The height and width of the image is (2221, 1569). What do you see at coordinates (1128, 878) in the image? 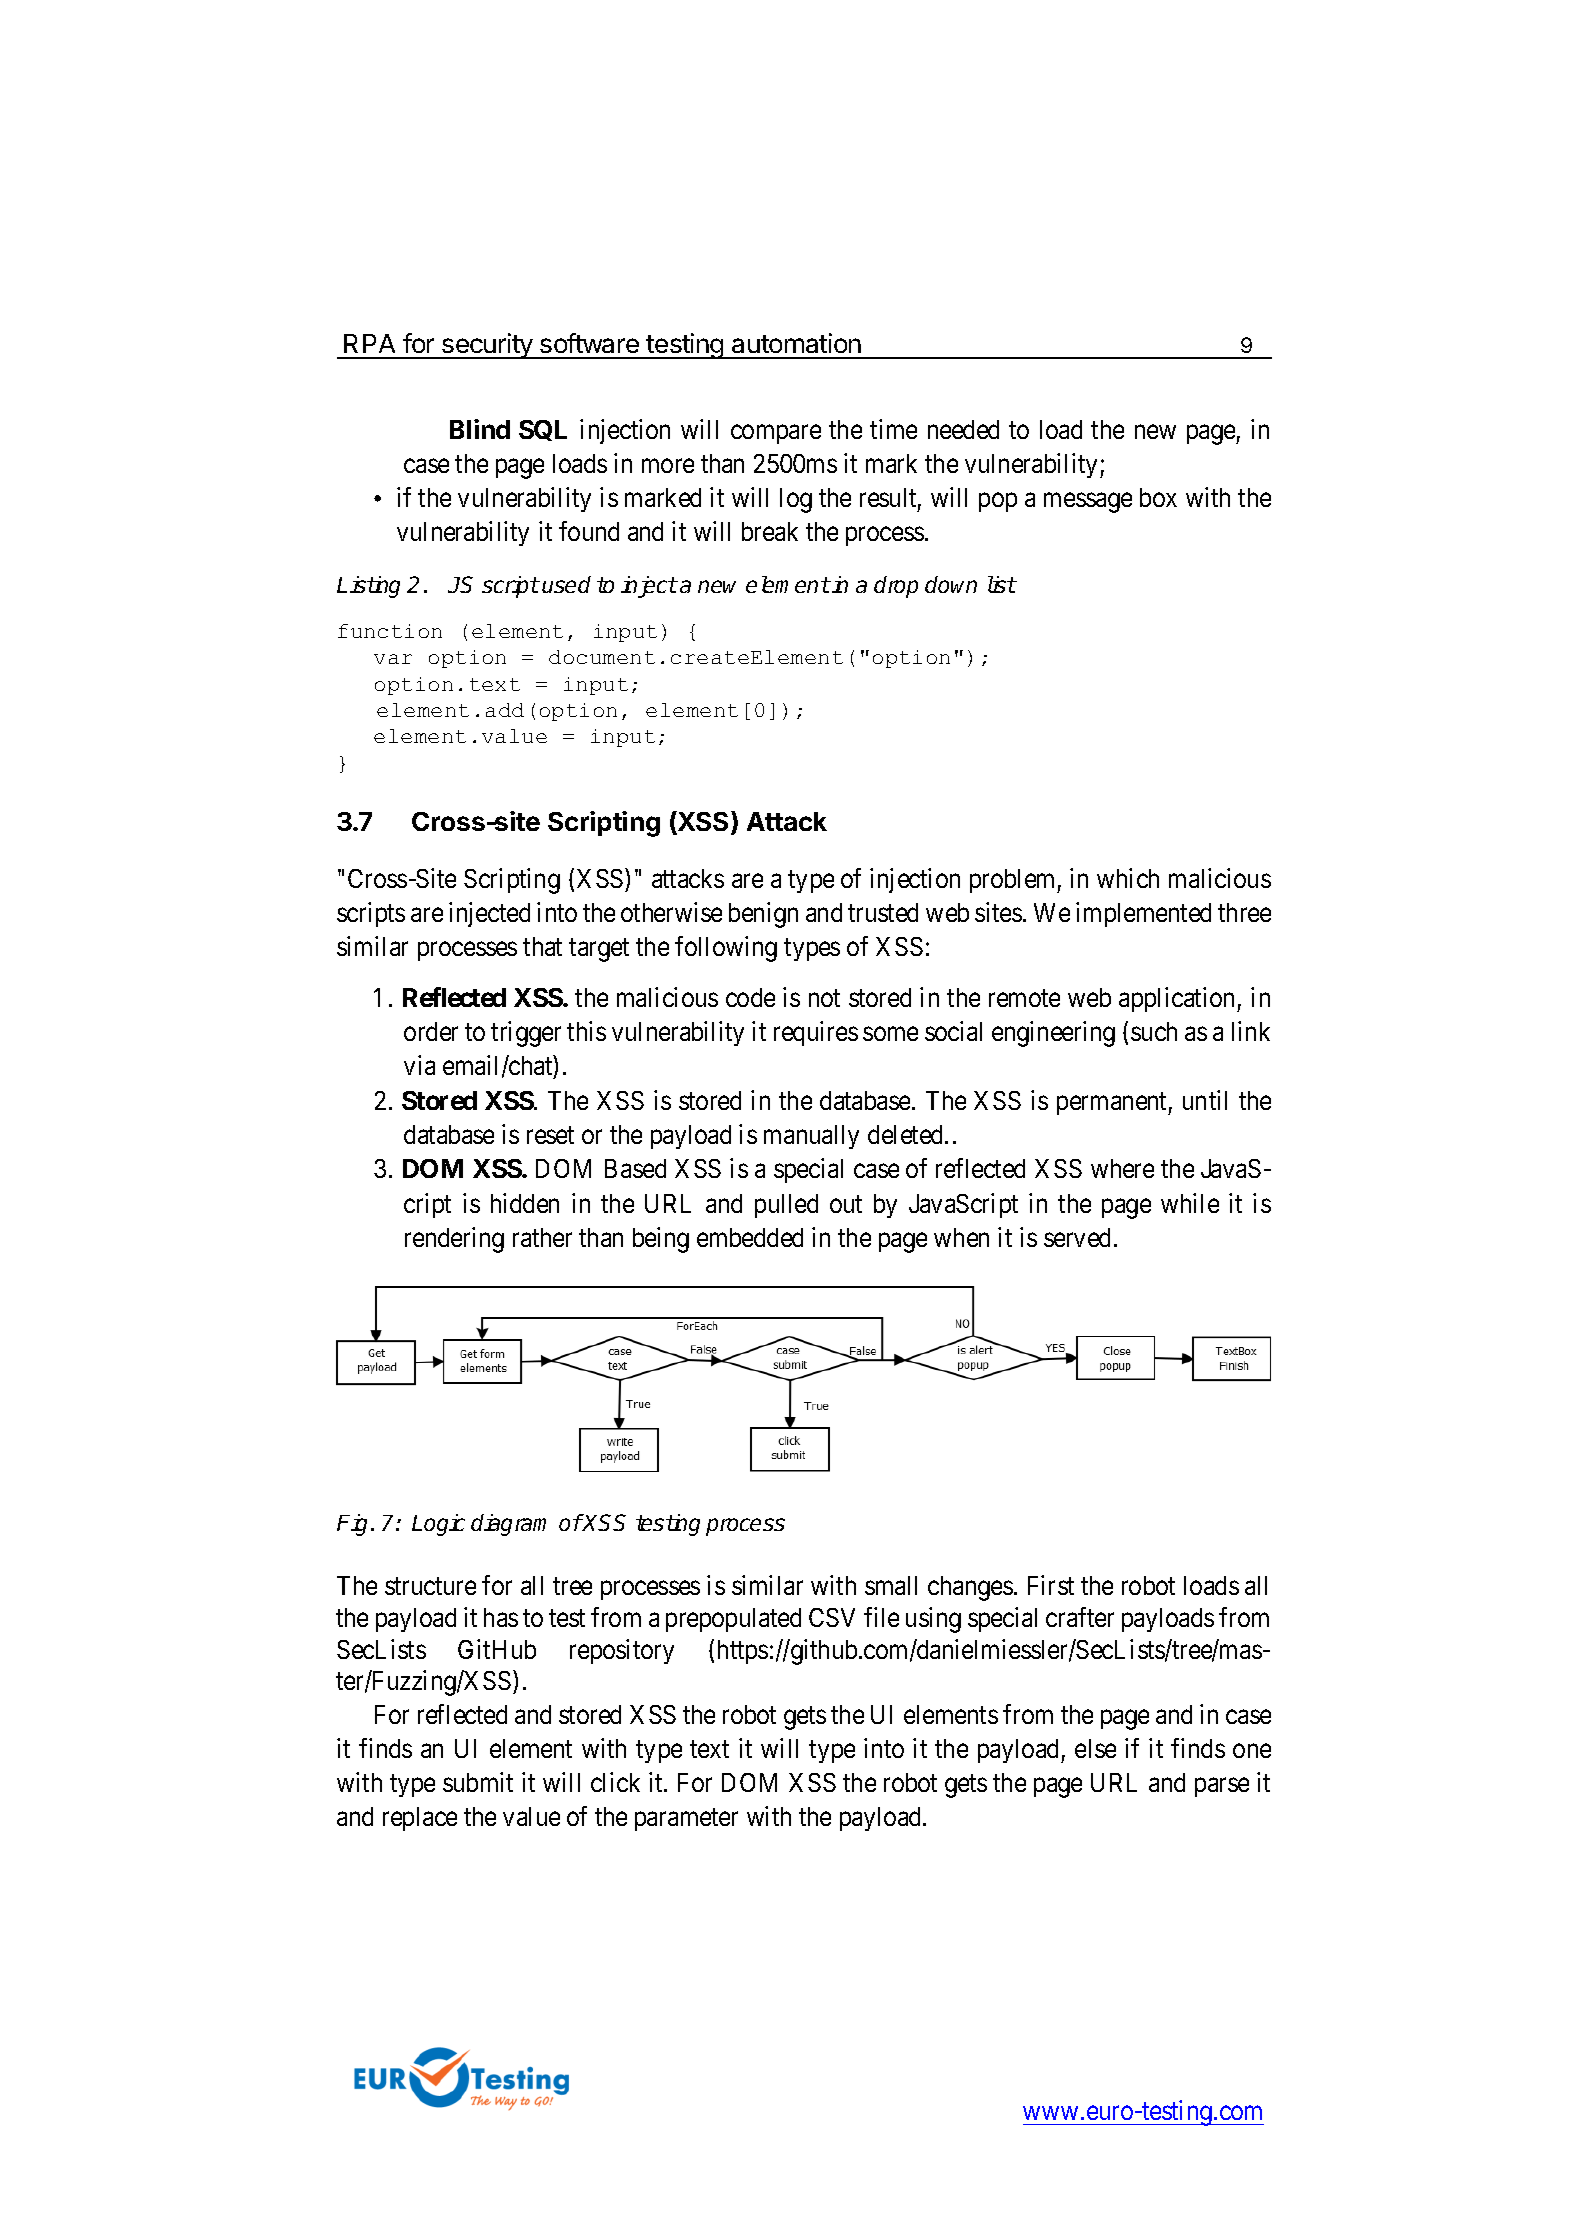
I see `which` at bounding box center [1128, 878].
